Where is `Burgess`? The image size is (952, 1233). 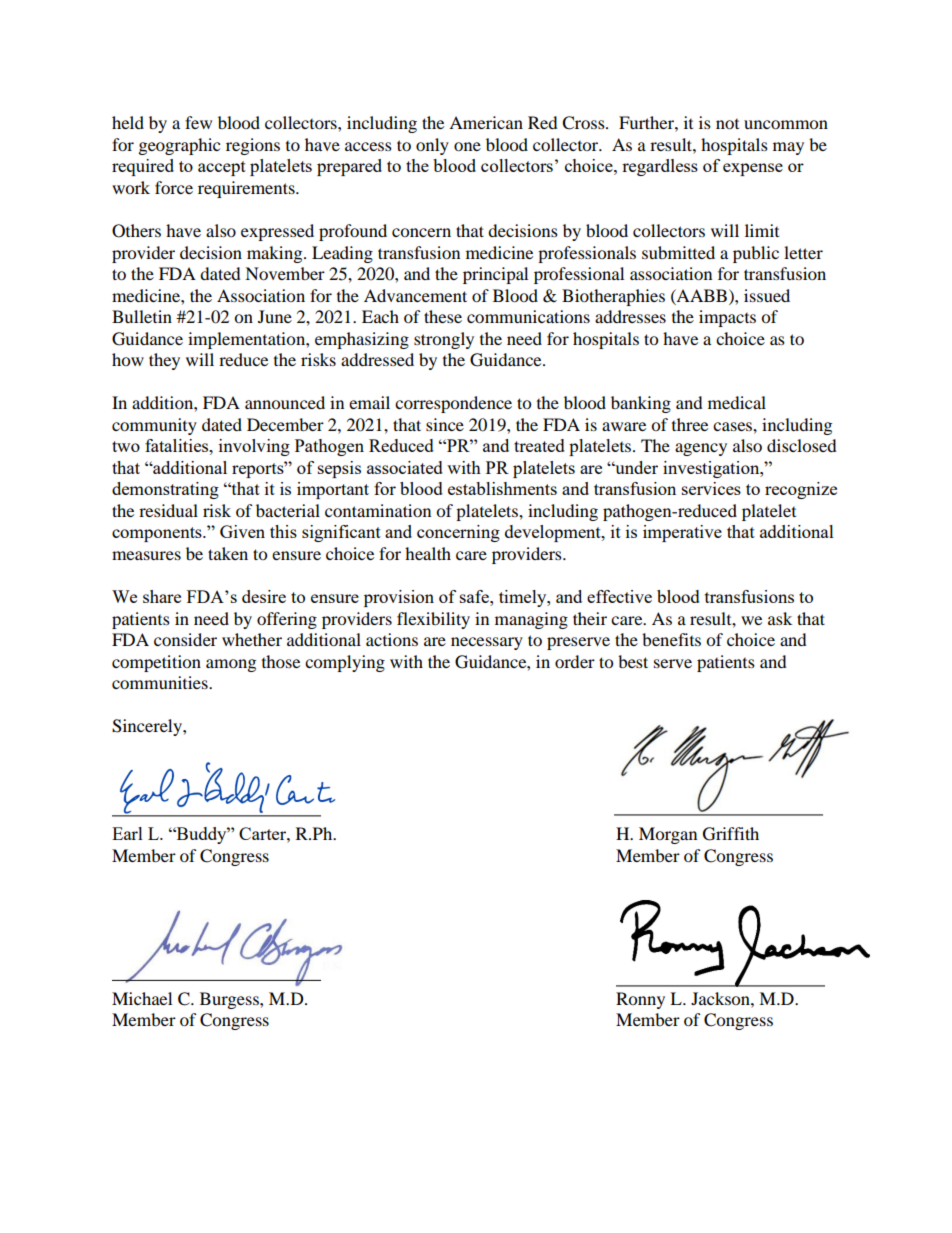 Burgess is located at coordinates (230, 1000).
